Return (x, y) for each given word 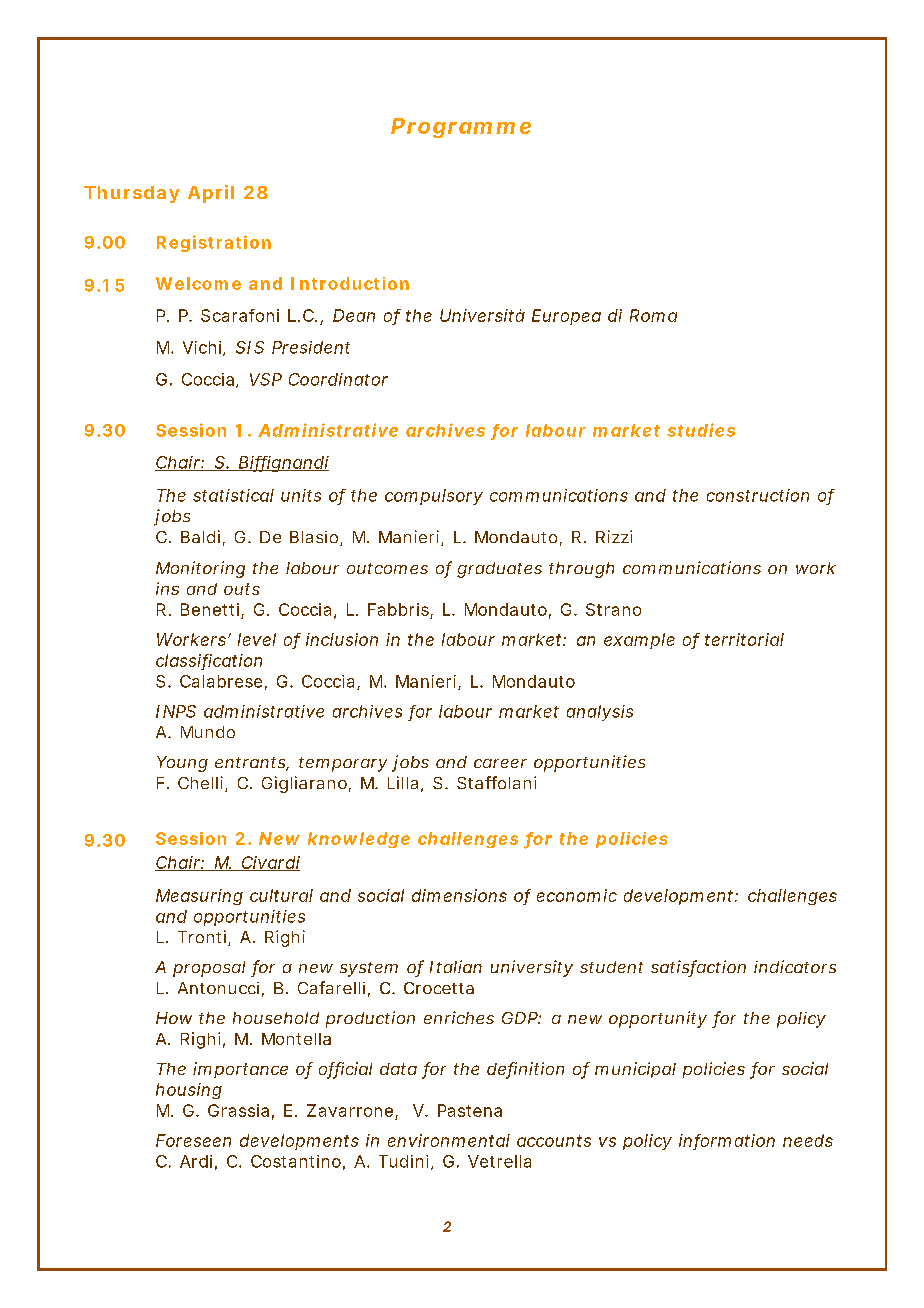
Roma (653, 315)
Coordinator (338, 379)
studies (701, 430)
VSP (266, 379)
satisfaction (698, 968)
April (211, 194)
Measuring (199, 897)
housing (189, 1091)
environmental (449, 1140)
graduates (499, 570)
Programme (461, 128)
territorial (744, 639)
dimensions (459, 895)
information (727, 1141)
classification (209, 661)
